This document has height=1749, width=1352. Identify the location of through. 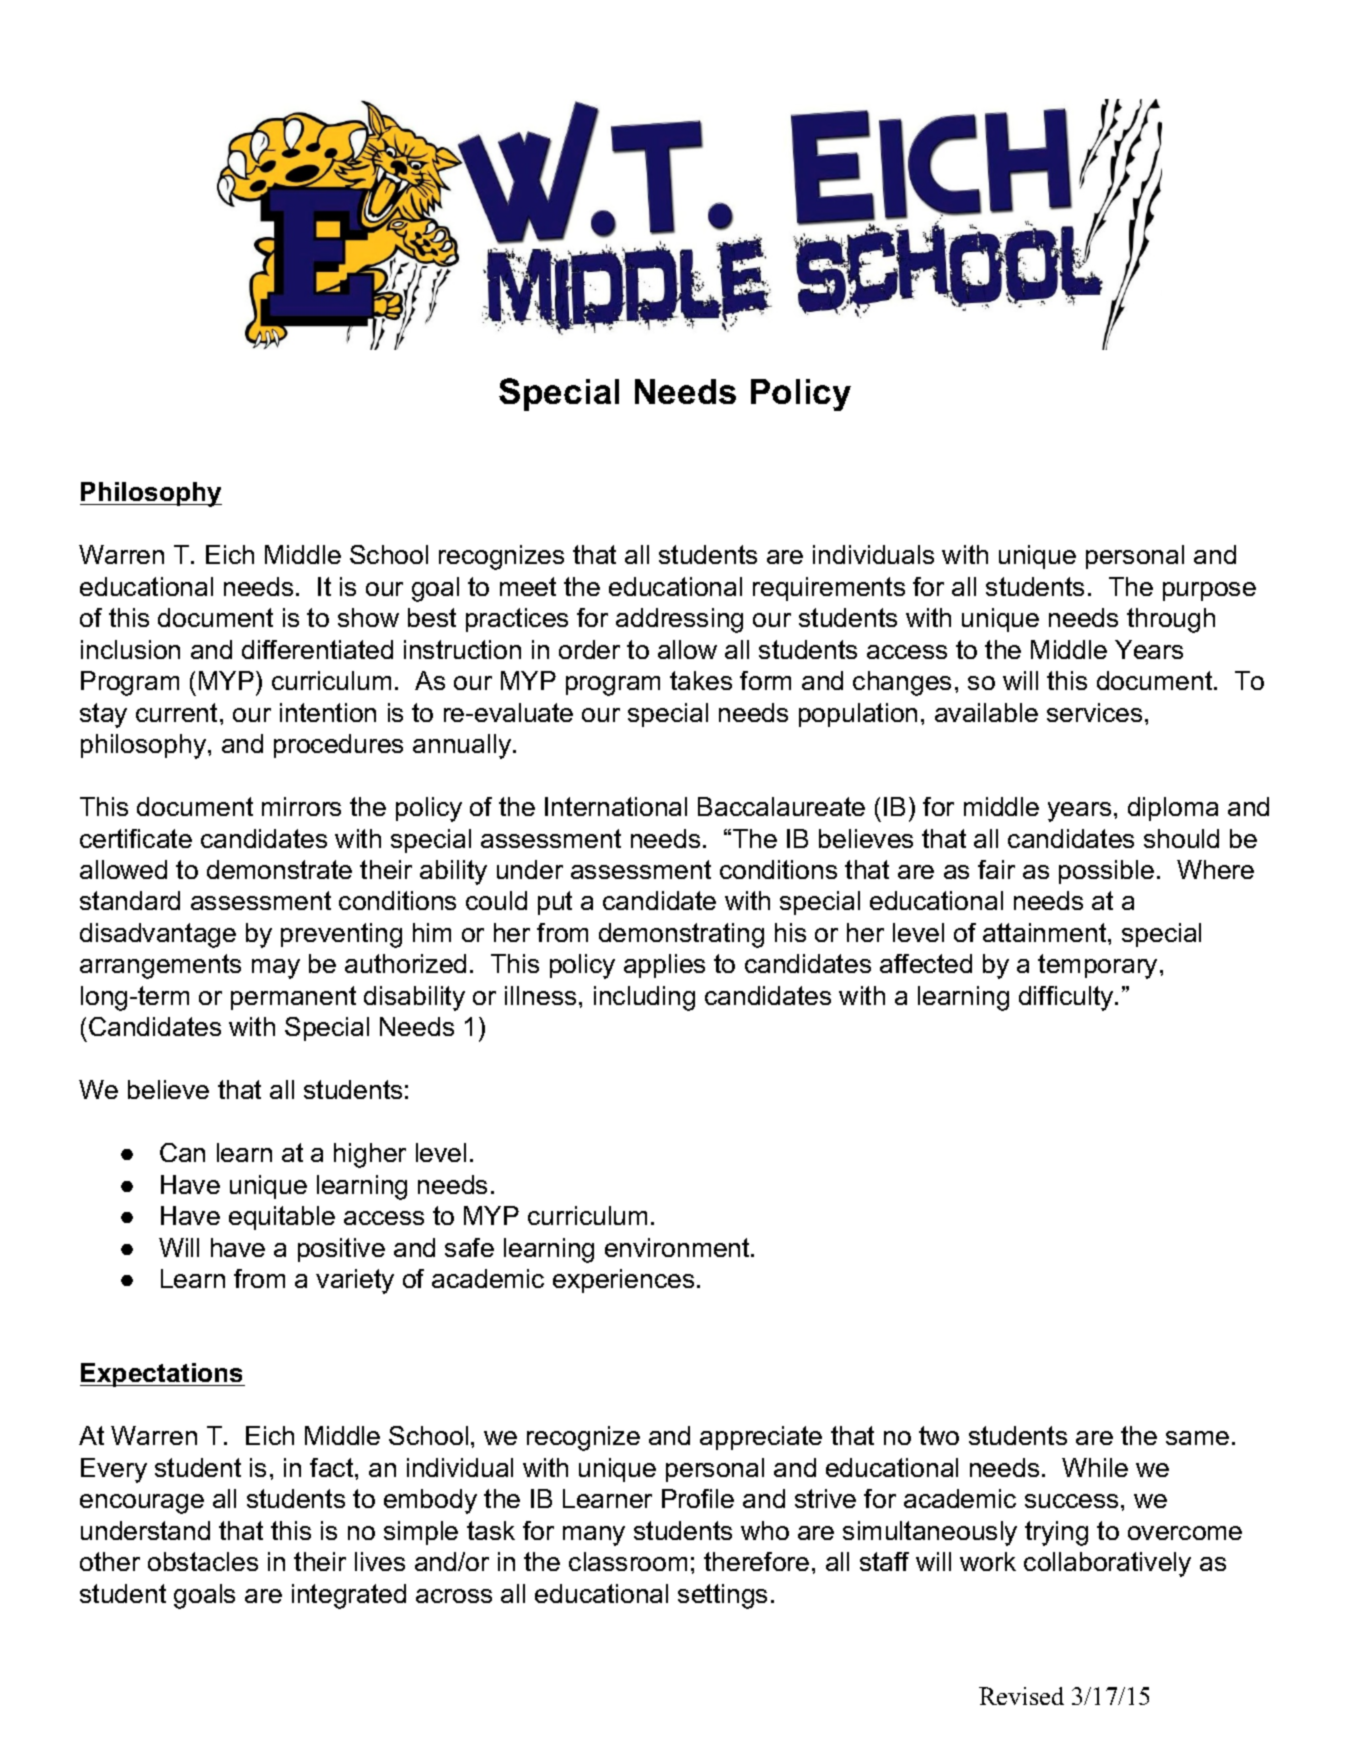
(1171, 620).
